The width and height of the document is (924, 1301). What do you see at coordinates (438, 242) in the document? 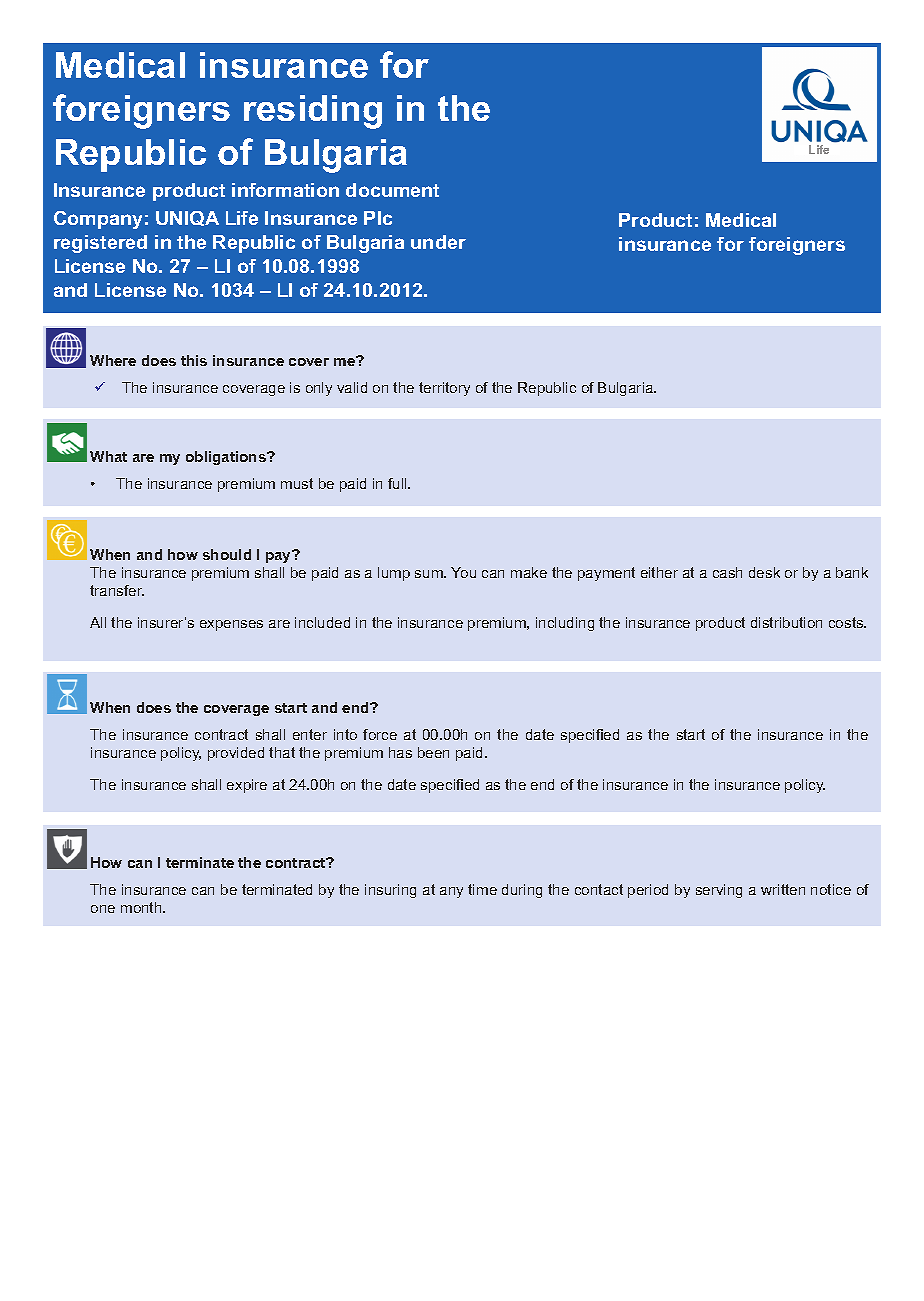
I see `under` at bounding box center [438, 242].
